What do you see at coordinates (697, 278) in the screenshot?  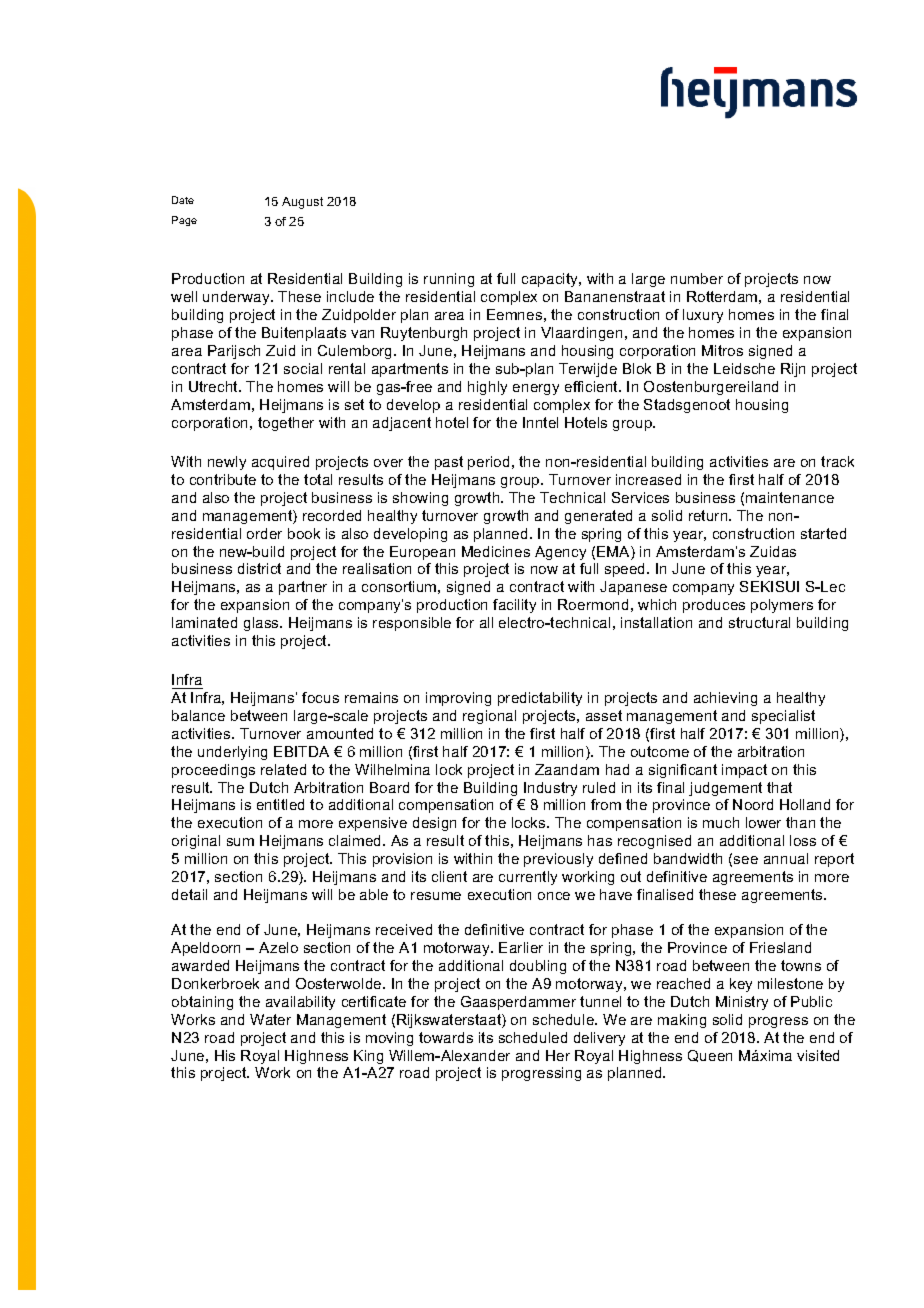 I see `number` at bounding box center [697, 278].
